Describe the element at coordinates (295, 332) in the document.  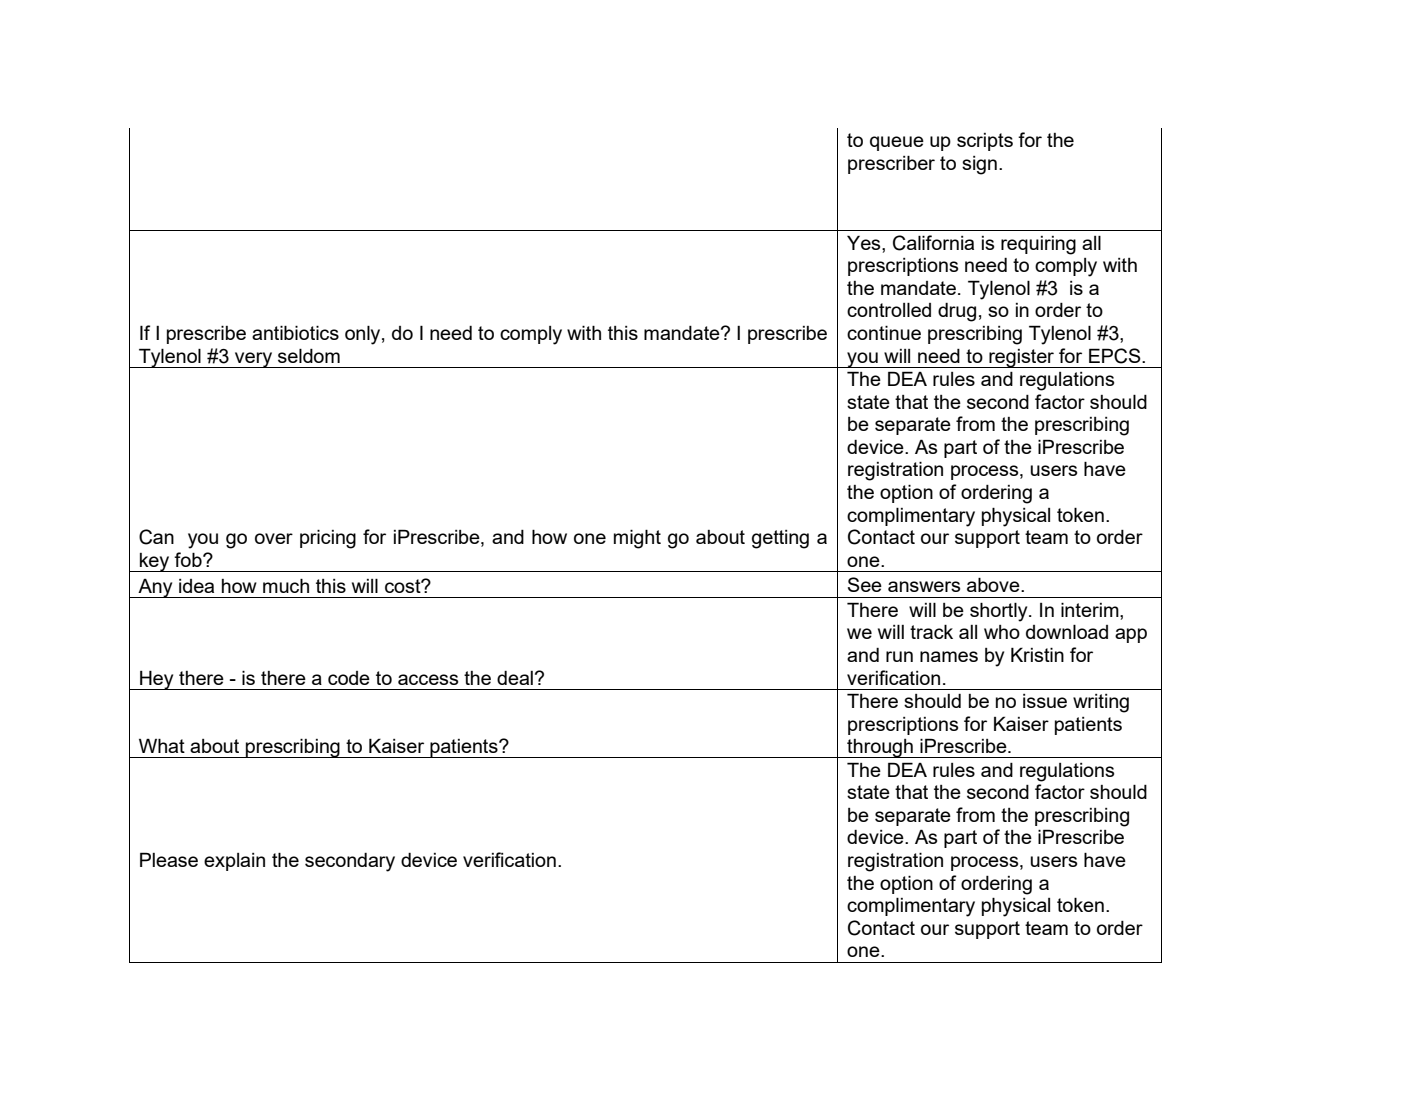
I see `antibiotics` at that location.
